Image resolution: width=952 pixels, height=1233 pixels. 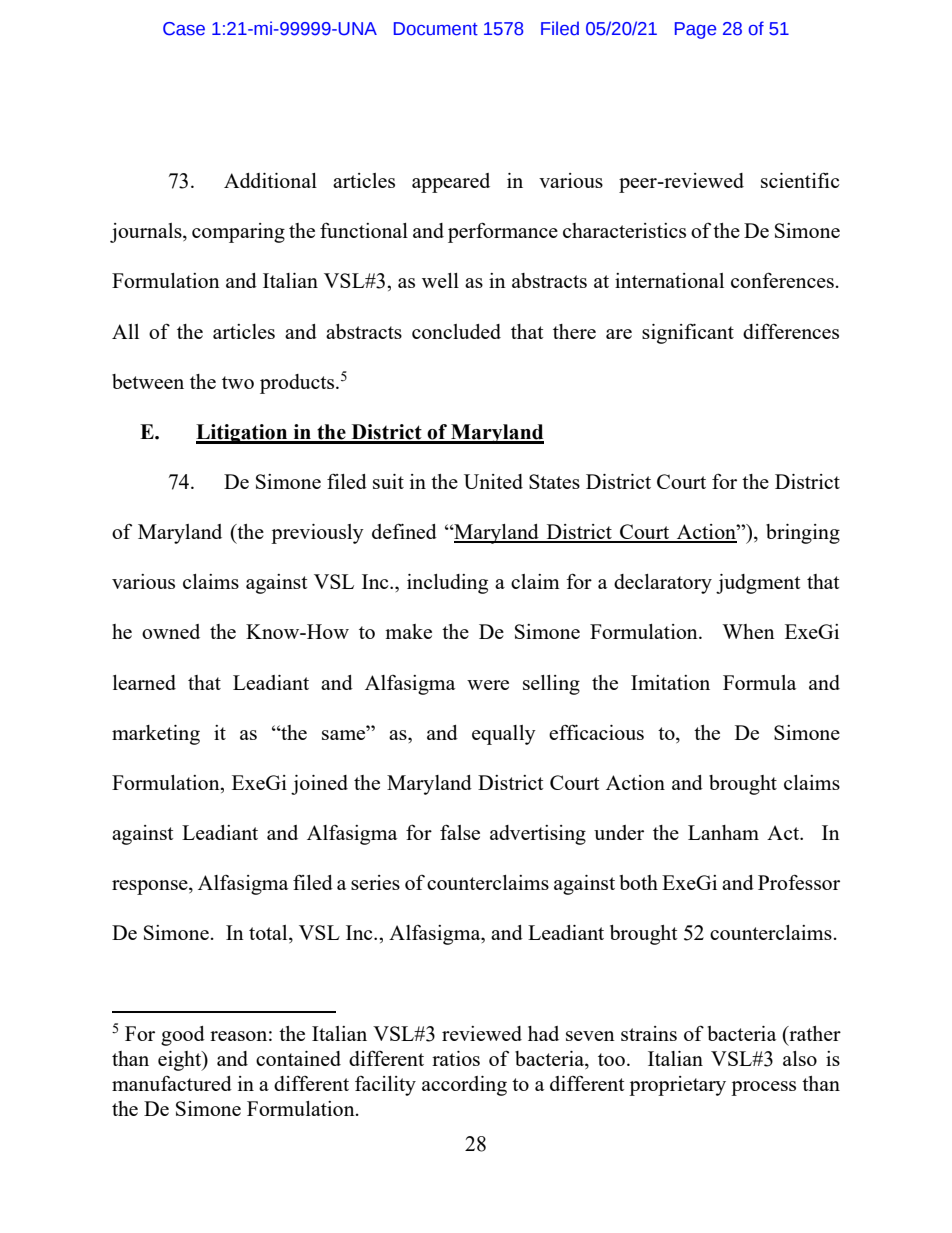 What do you see at coordinates (456, 1058) in the document?
I see `ratios` at bounding box center [456, 1058].
